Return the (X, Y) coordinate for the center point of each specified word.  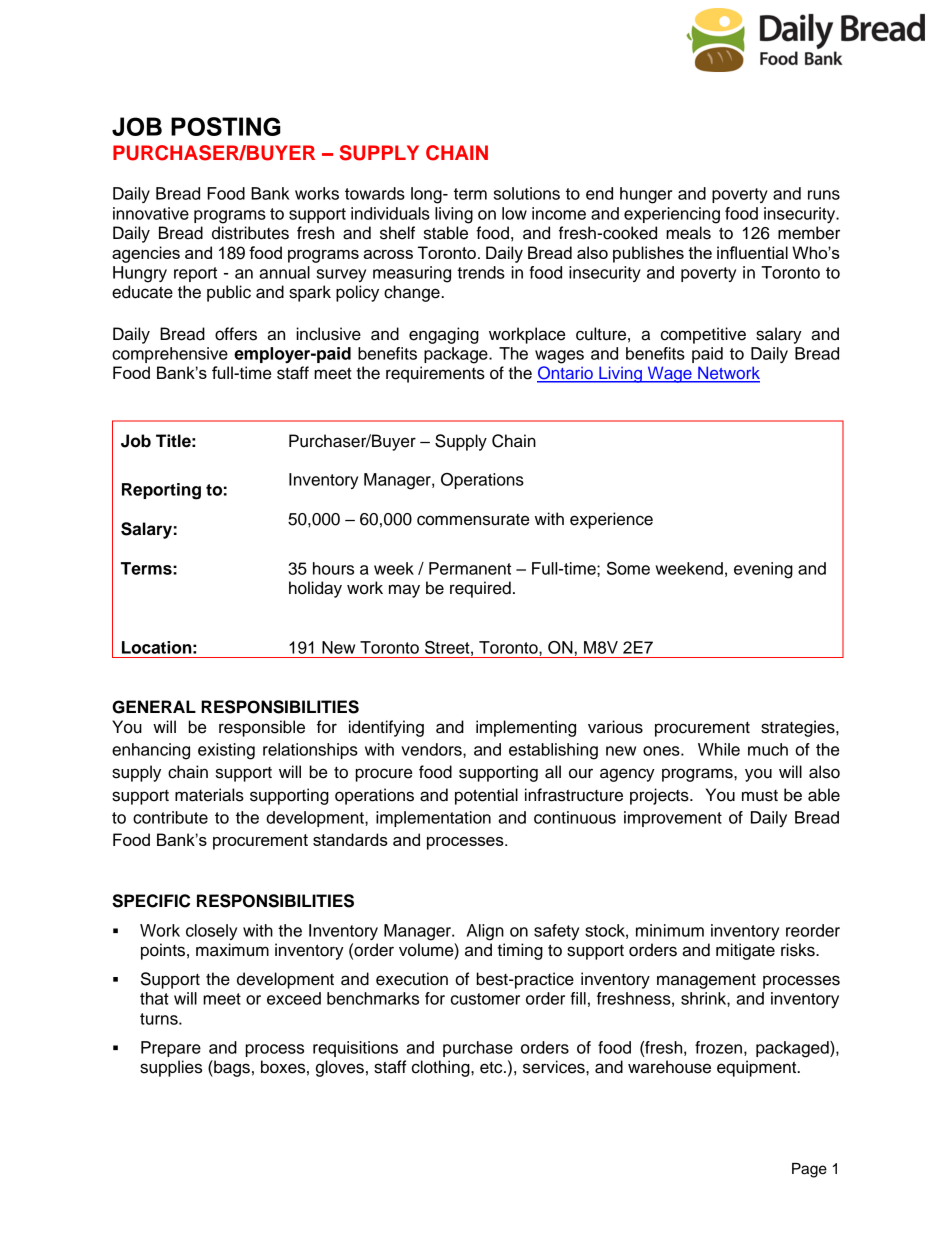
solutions (527, 193)
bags (231, 1068)
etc (492, 1068)
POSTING (226, 126)
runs (824, 195)
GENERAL (154, 707)
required (480, 589)
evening (763, 570)
